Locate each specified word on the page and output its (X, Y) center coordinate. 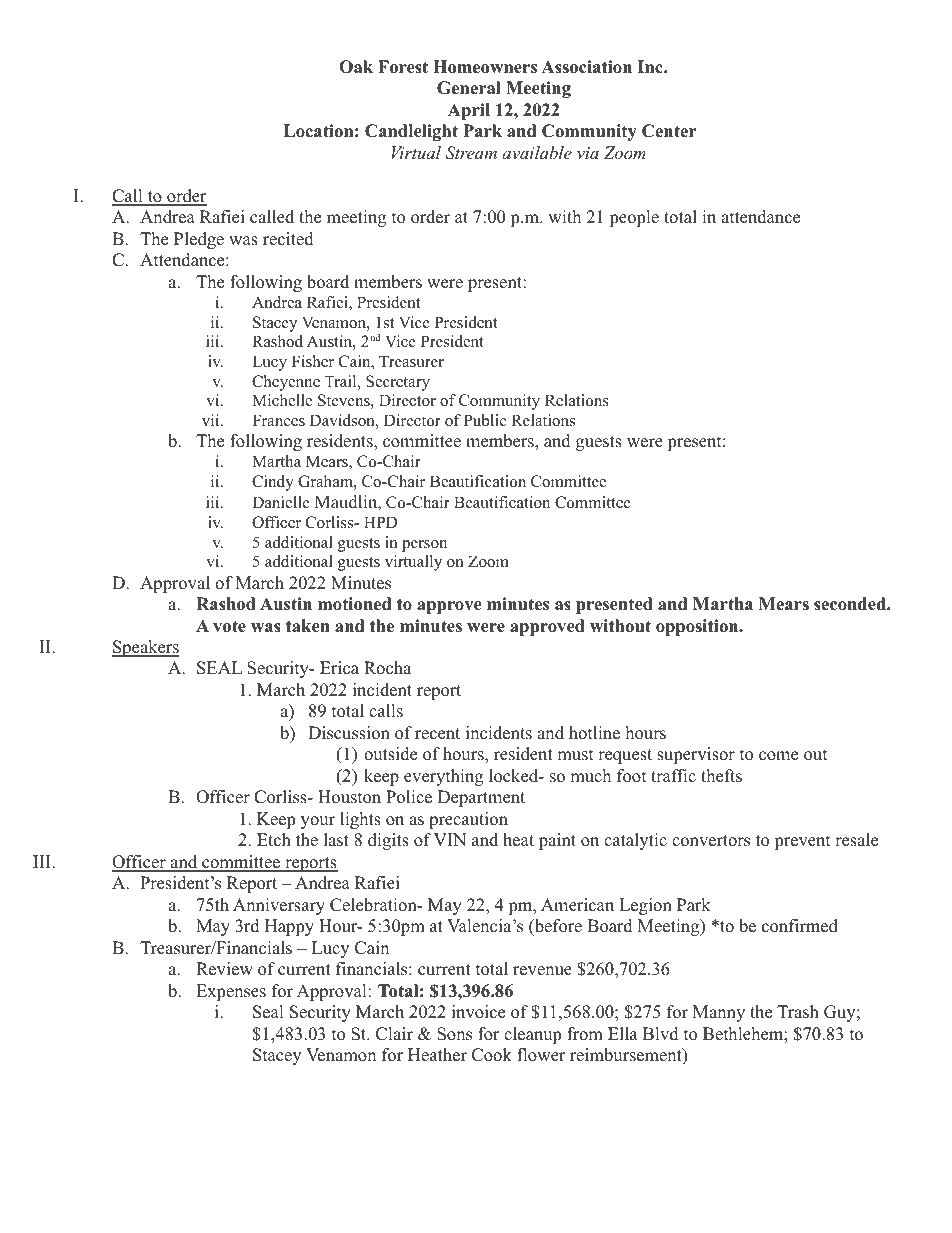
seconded (851, 604)
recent (437, 734)
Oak (356, 67)
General (469, 88)
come (778, 756)
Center (669, 131)
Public (485, 420)
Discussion (349, 733)
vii (212, 420)
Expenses (231, 992)
